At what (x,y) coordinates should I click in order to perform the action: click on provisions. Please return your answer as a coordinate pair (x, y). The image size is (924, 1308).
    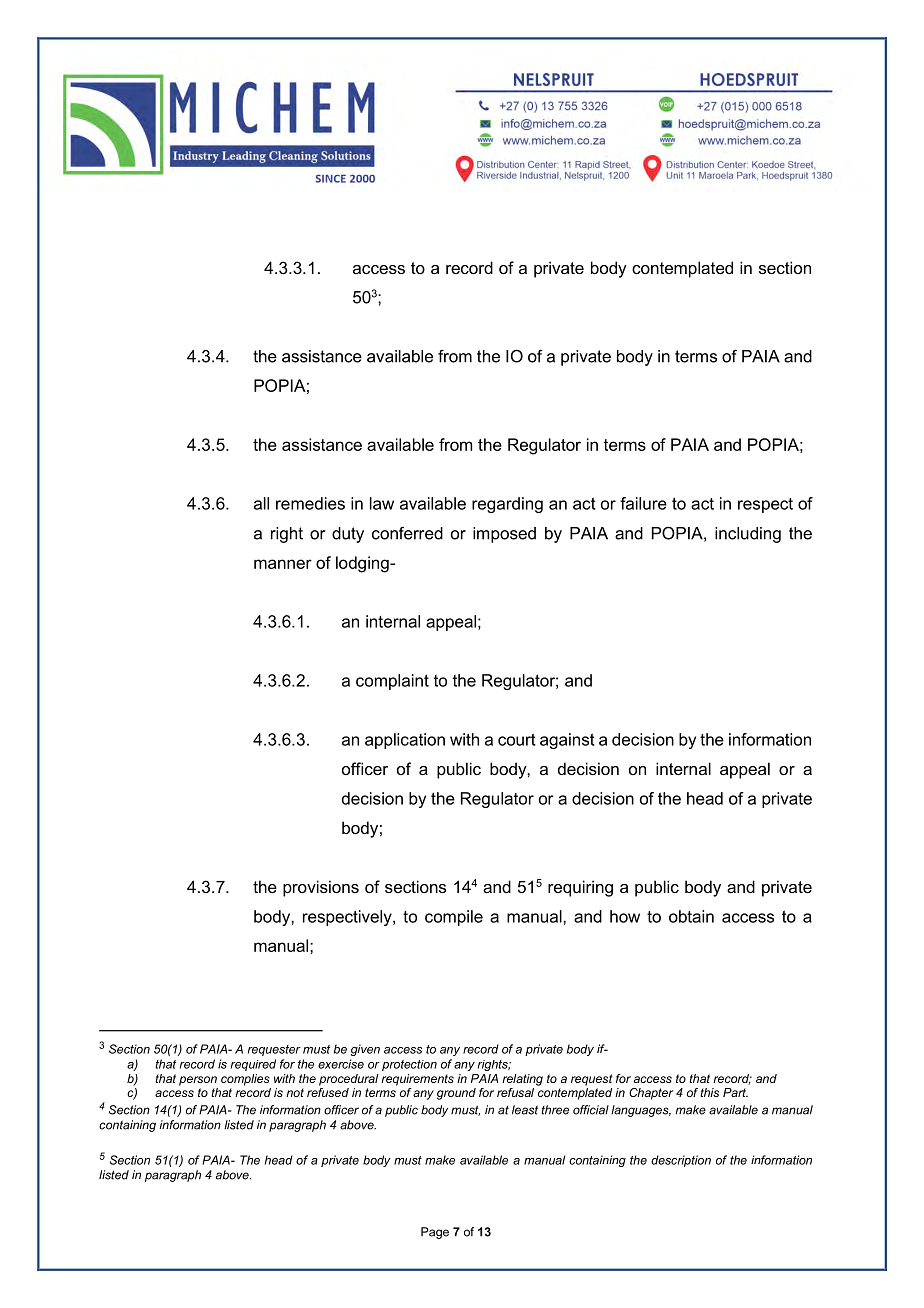
    Looking at the image, I should click on (321, 888).
